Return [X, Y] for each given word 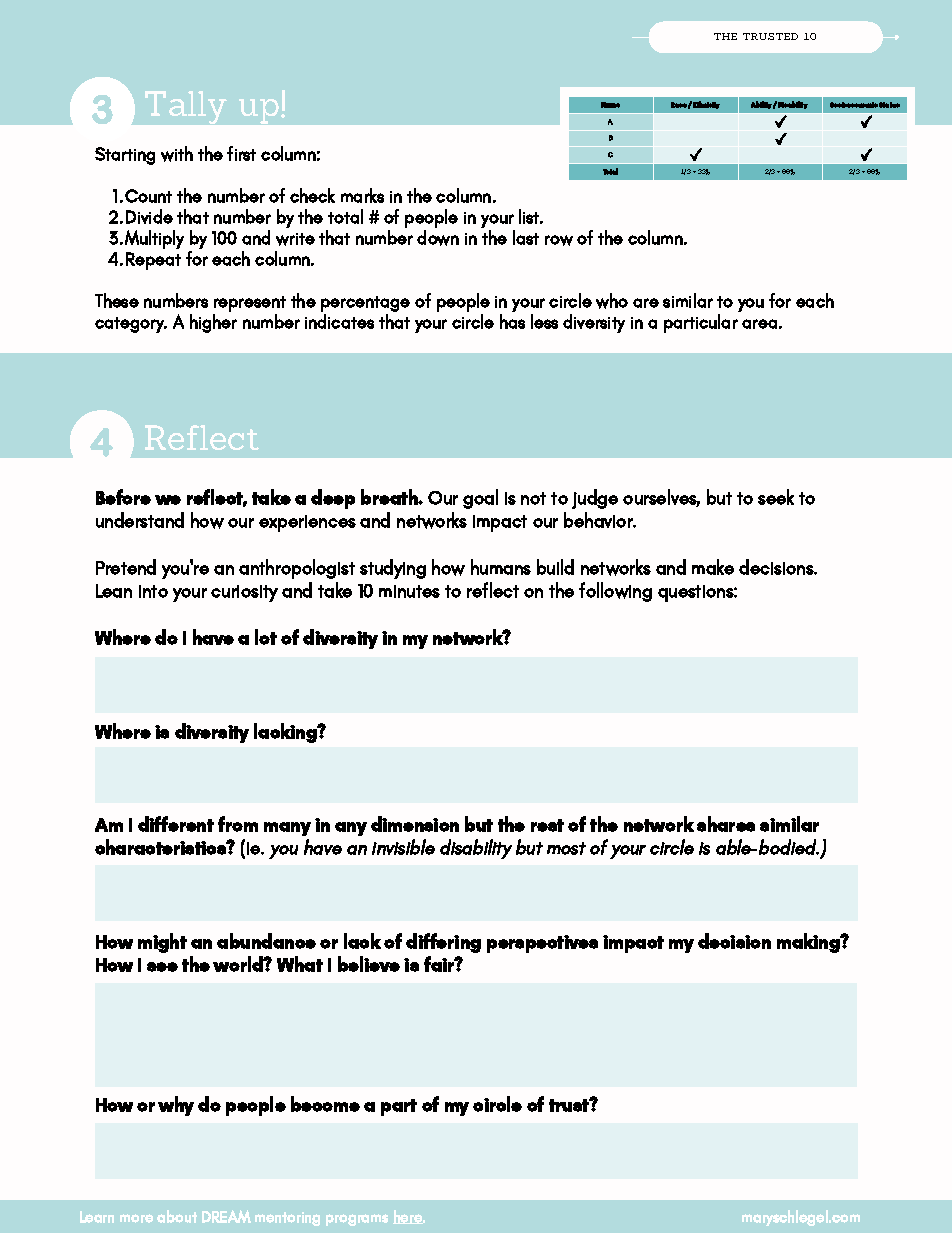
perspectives [542, 944]
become [325, 1104]
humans [501, 567]
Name [610, 105]
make [713, 567]
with [177, 154]
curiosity [244, 593]
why [176, 1106]
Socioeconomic [854, 105]
